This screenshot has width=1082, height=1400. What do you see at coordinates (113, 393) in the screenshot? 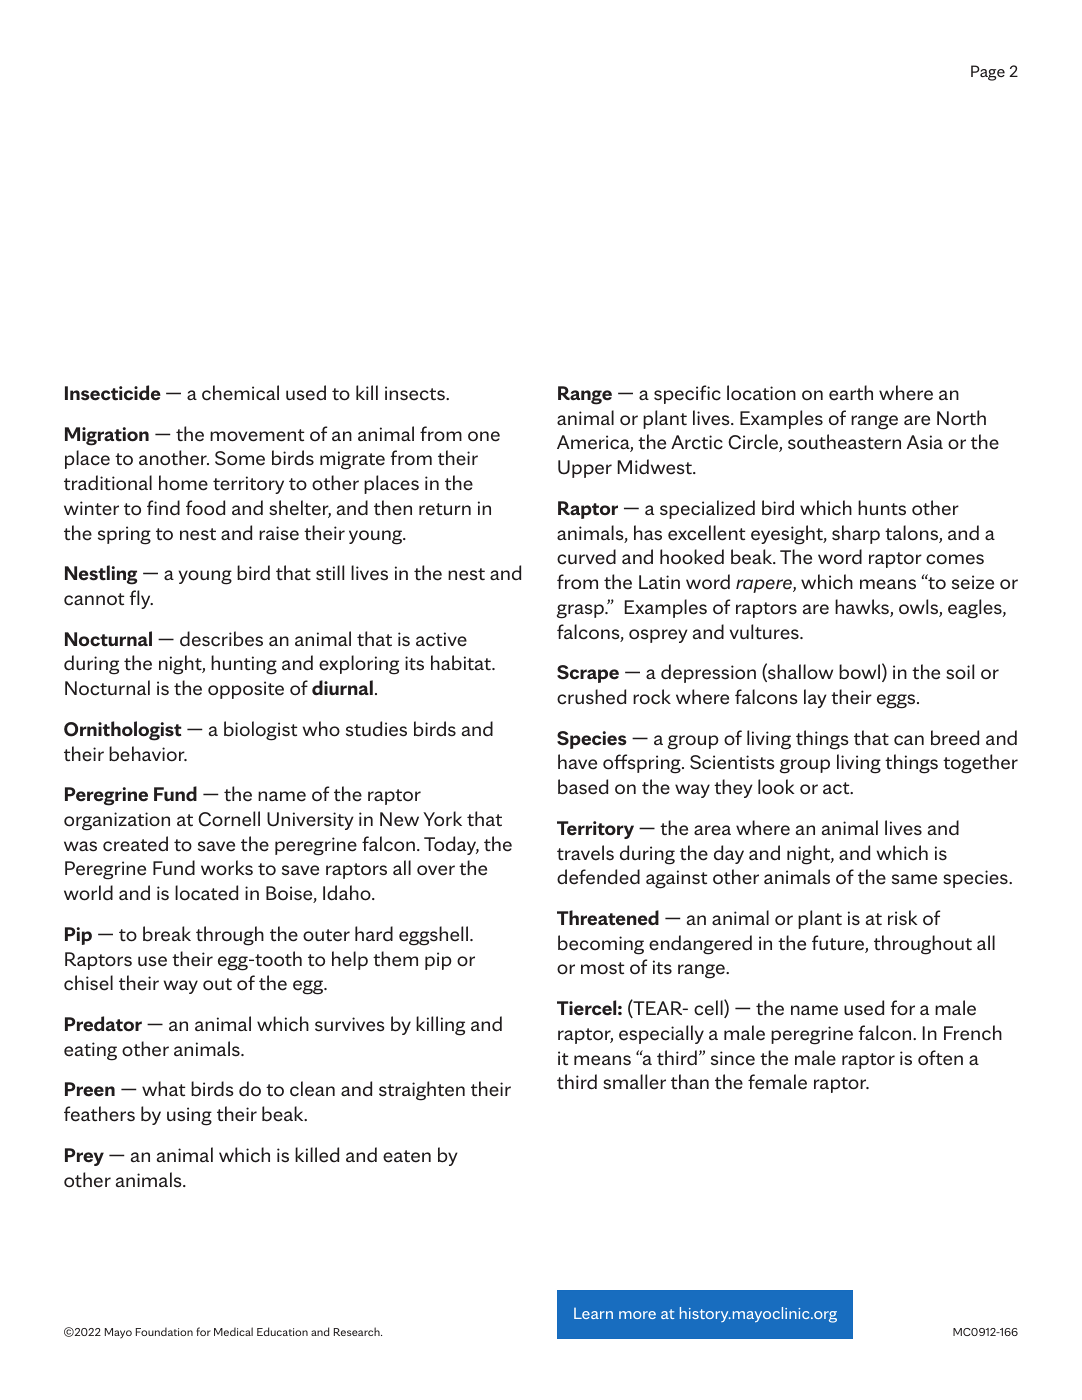
I see `Insecticide` at bounding box center [113, 393].
